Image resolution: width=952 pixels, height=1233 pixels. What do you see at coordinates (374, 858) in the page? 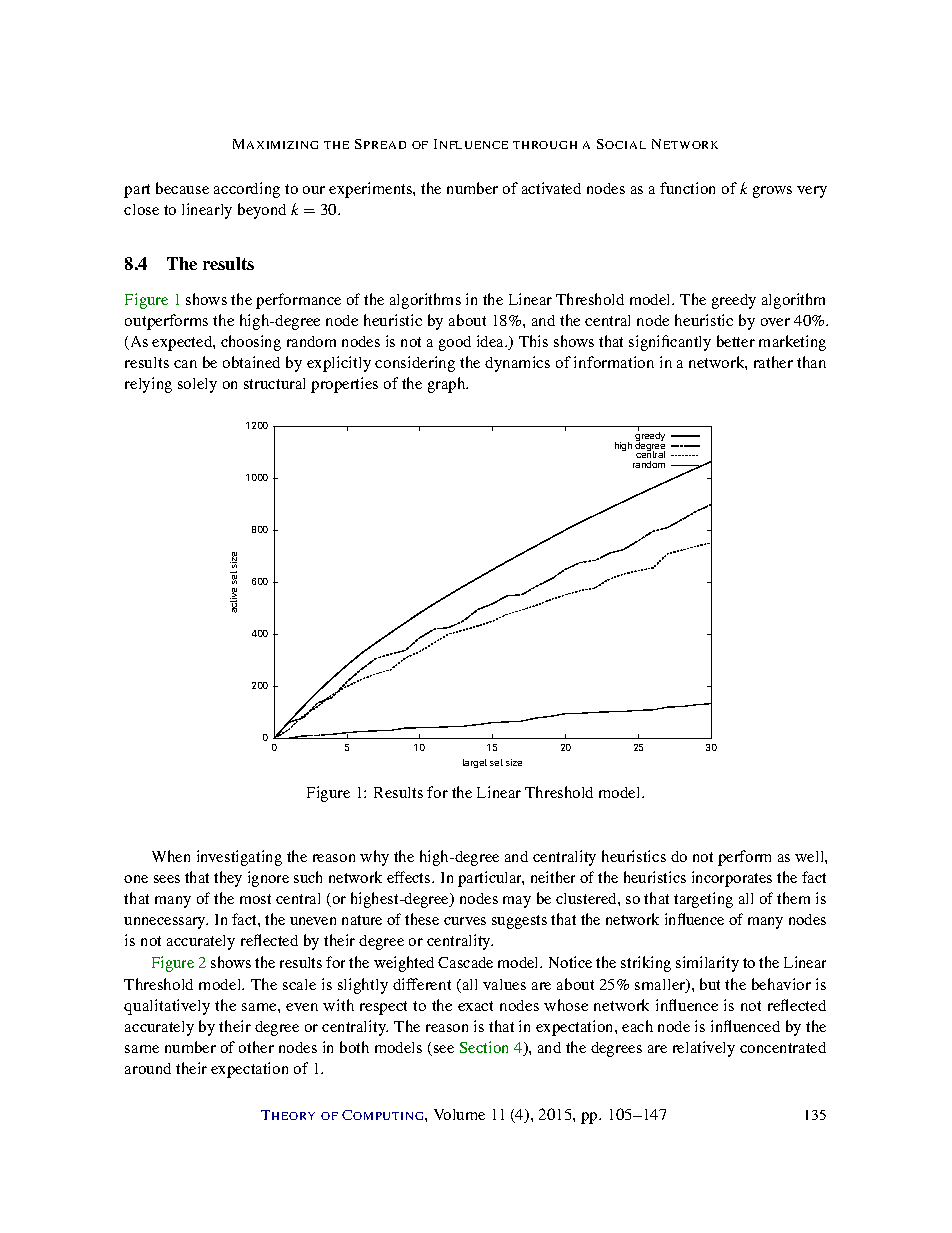
I see `why` at bounding box center [374, 858].
